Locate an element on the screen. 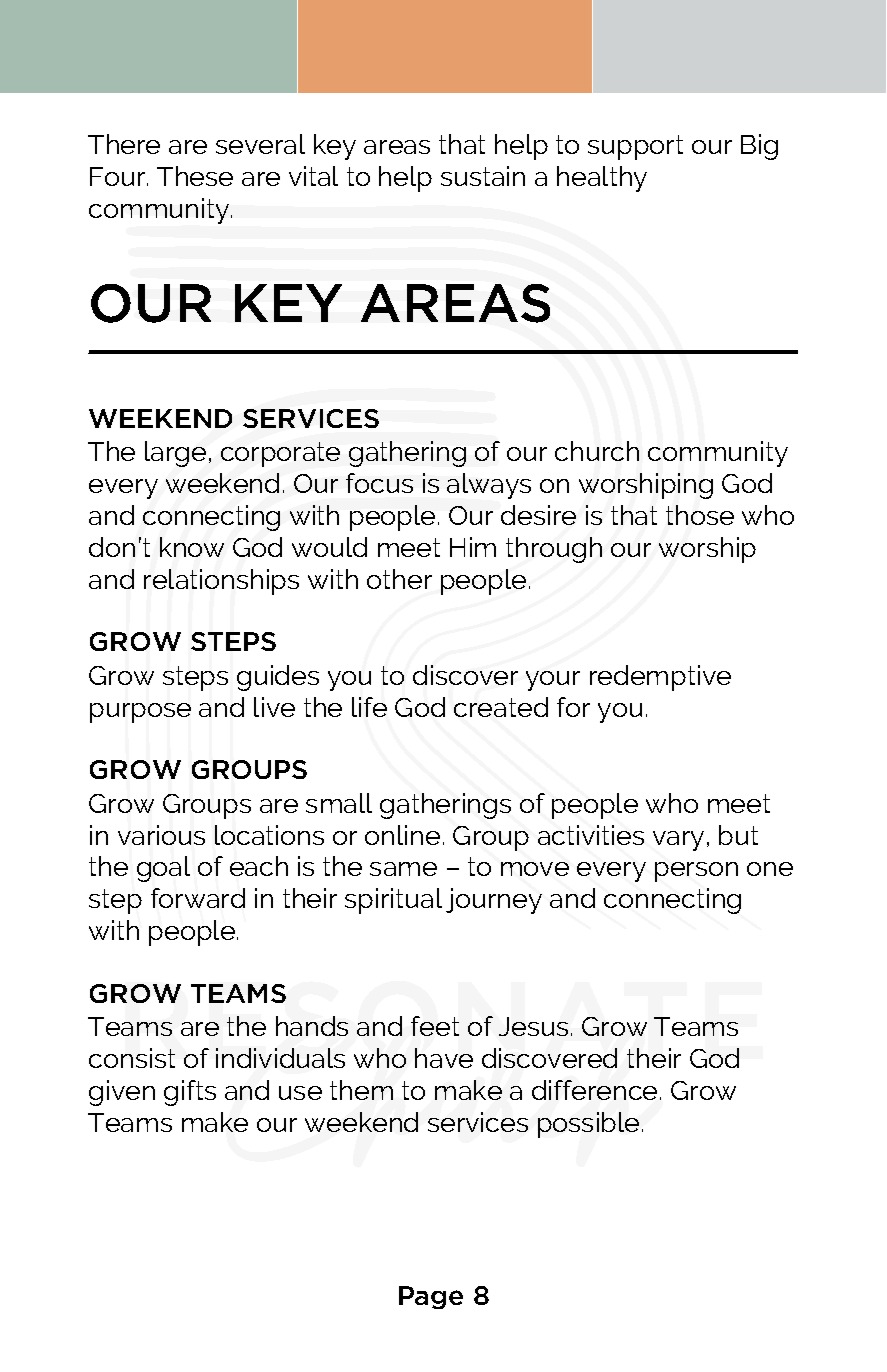  created is located at coordinates (501, 707).
